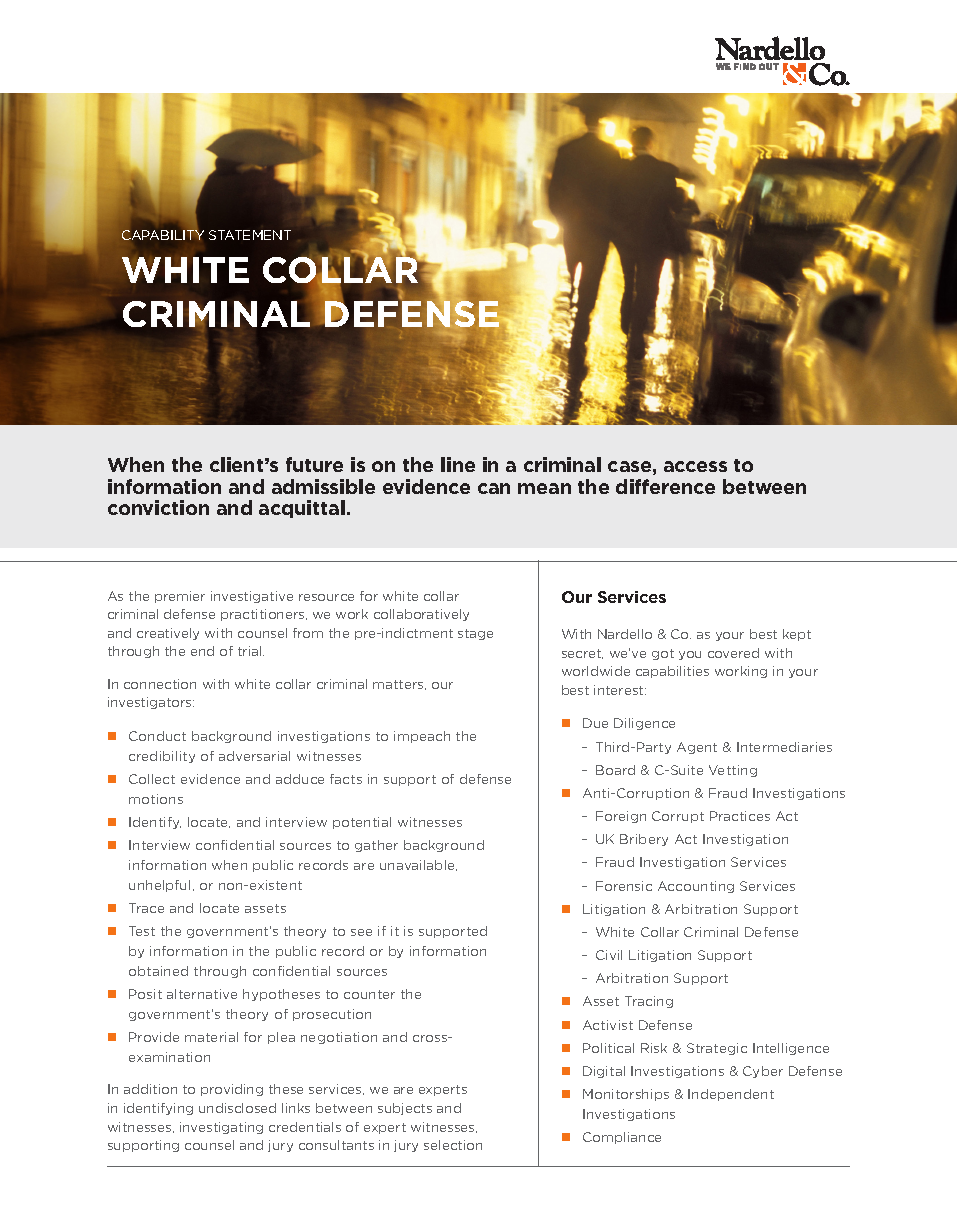 The height and width of the page is (1232, 957). Describe the element at coordinates (494, 488) in the page. I see `can` at that location.
